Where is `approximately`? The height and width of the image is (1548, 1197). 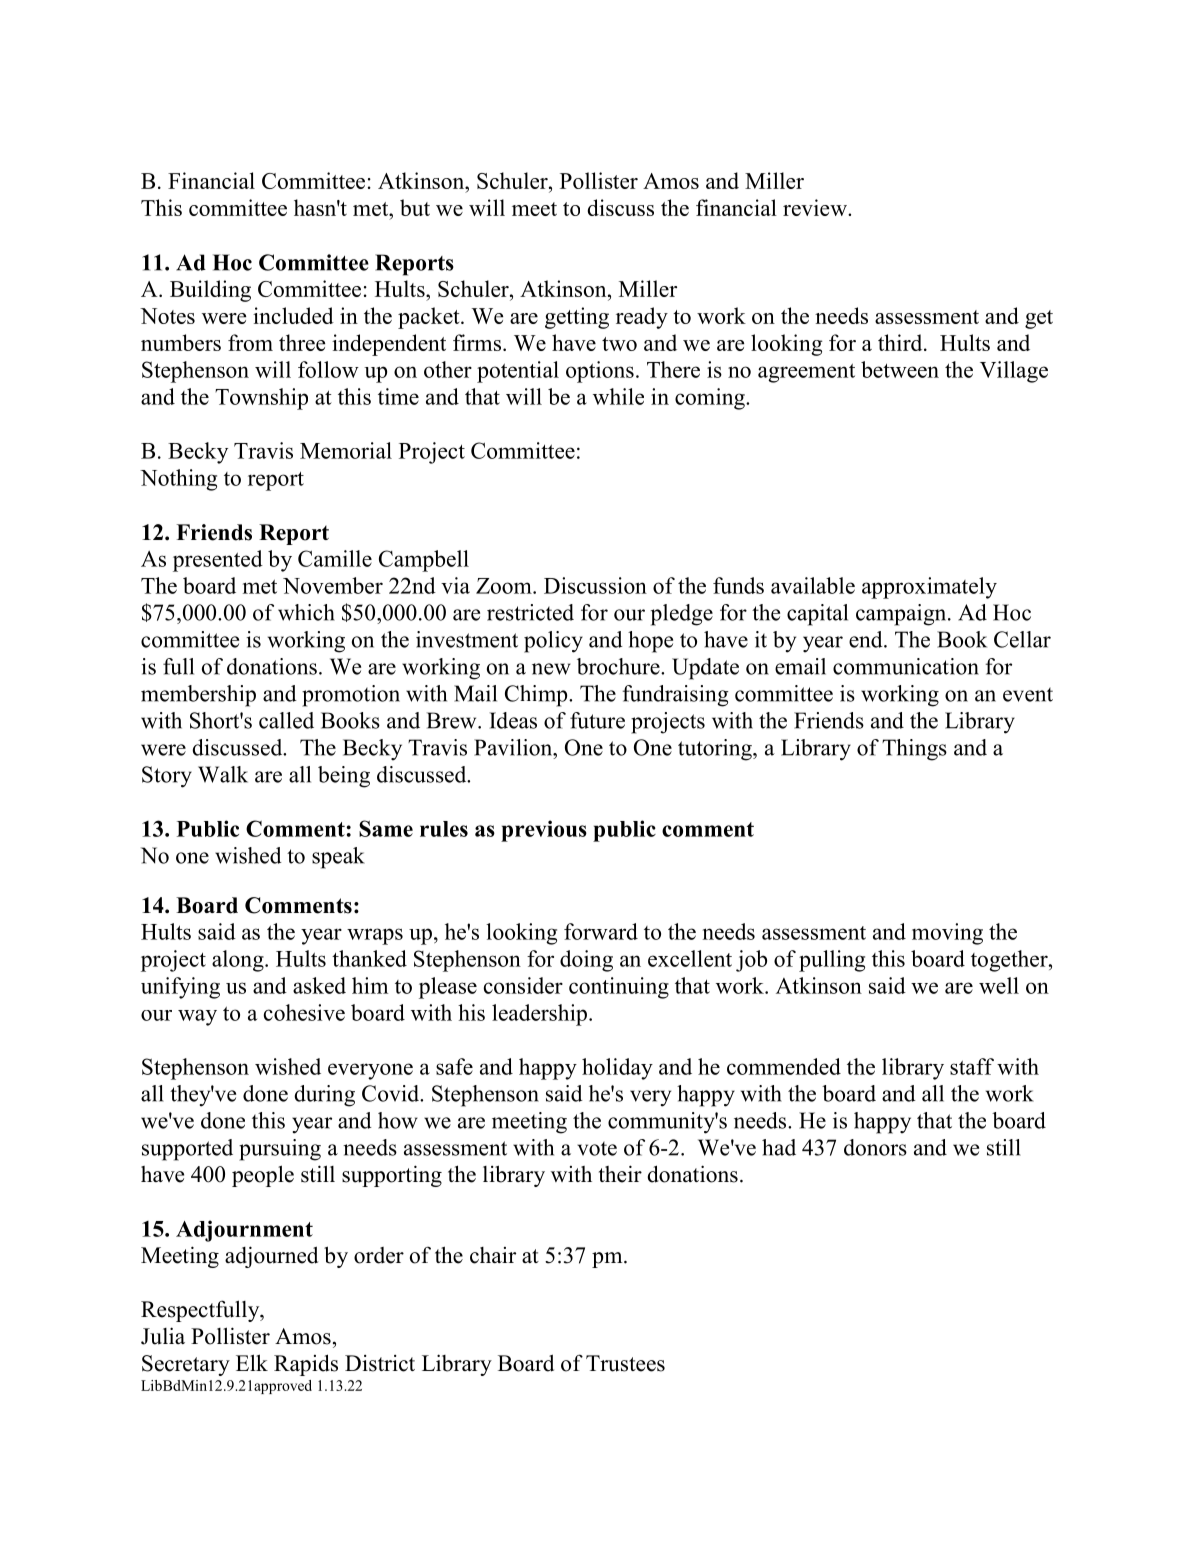
approximately is located at coordinates (929, 588).
